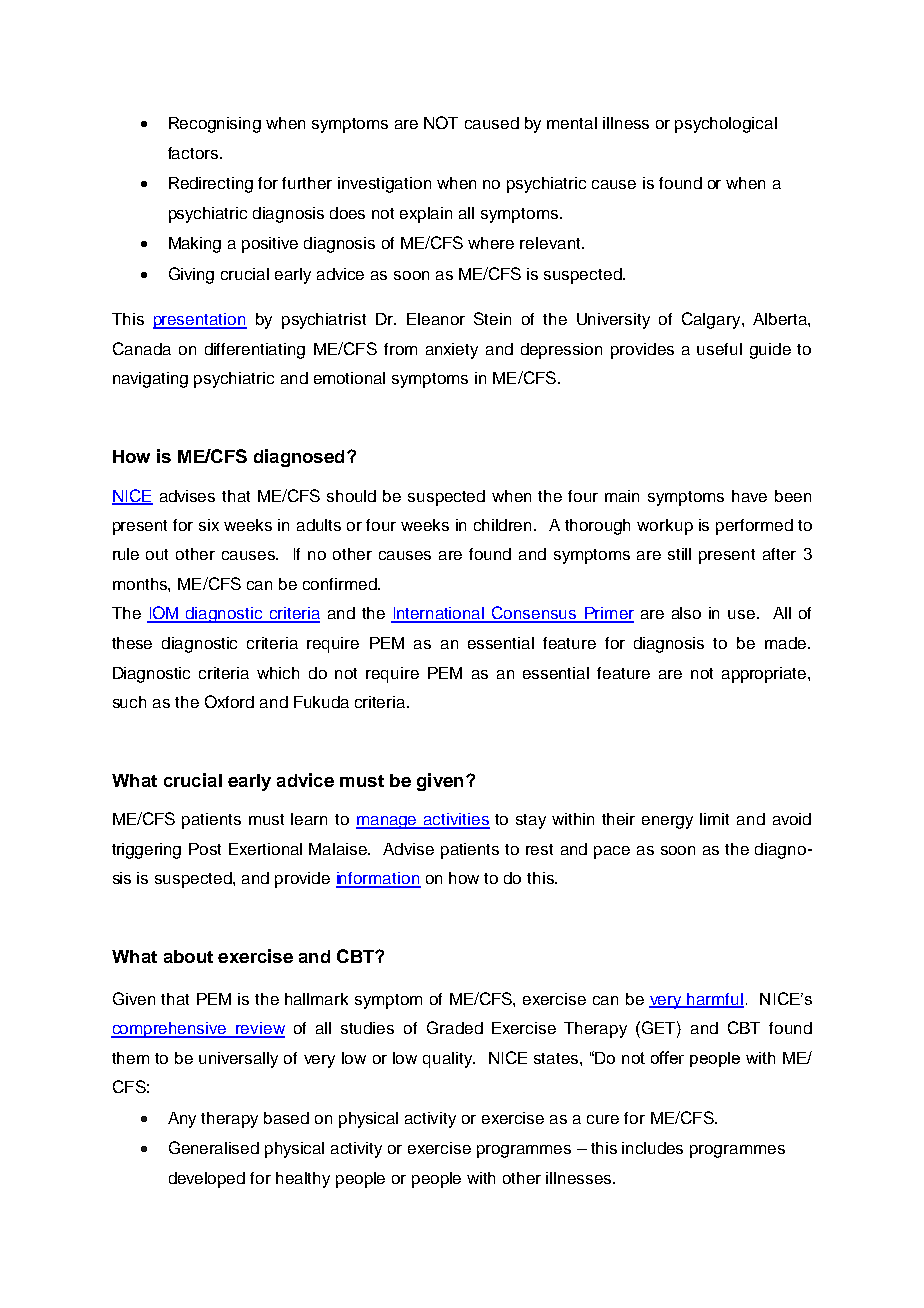 This image has height=1308, width=924. What do you see at coordinates (194, 153) in the image?
I see `factors` at bounding box center [194, 153].
